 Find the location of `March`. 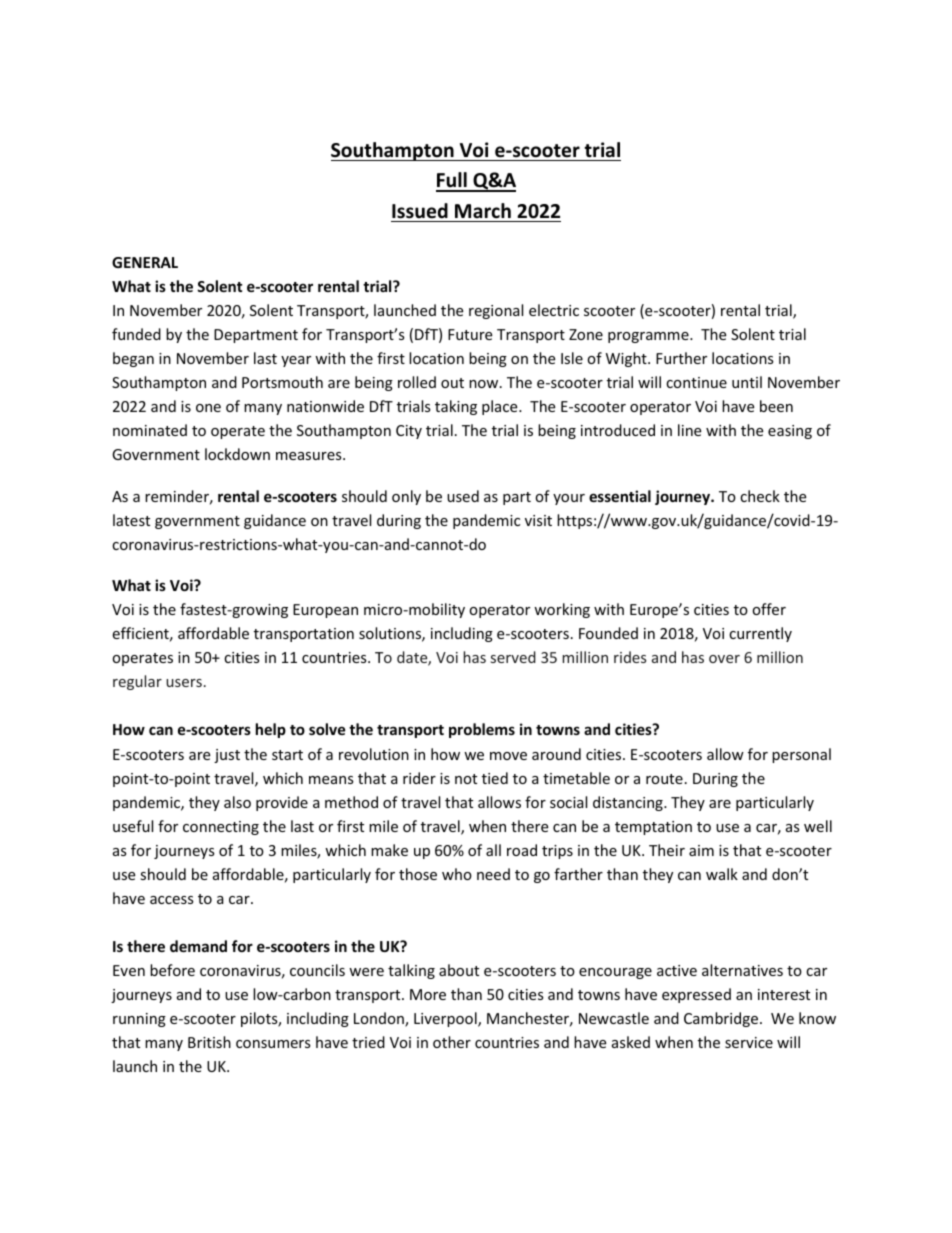

March is located at coordinates (483, 211).
